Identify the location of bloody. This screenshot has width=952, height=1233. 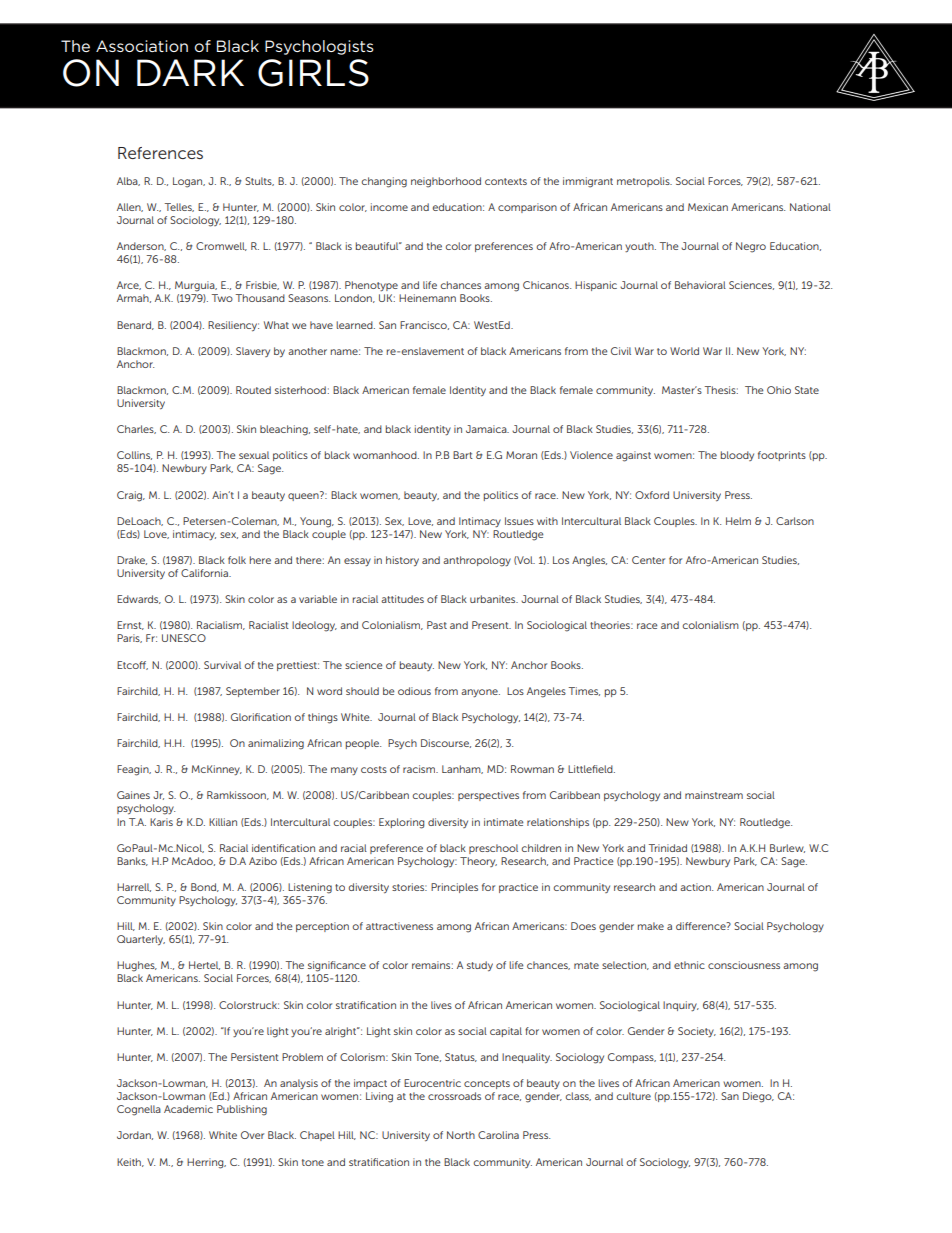
(737, 456).
